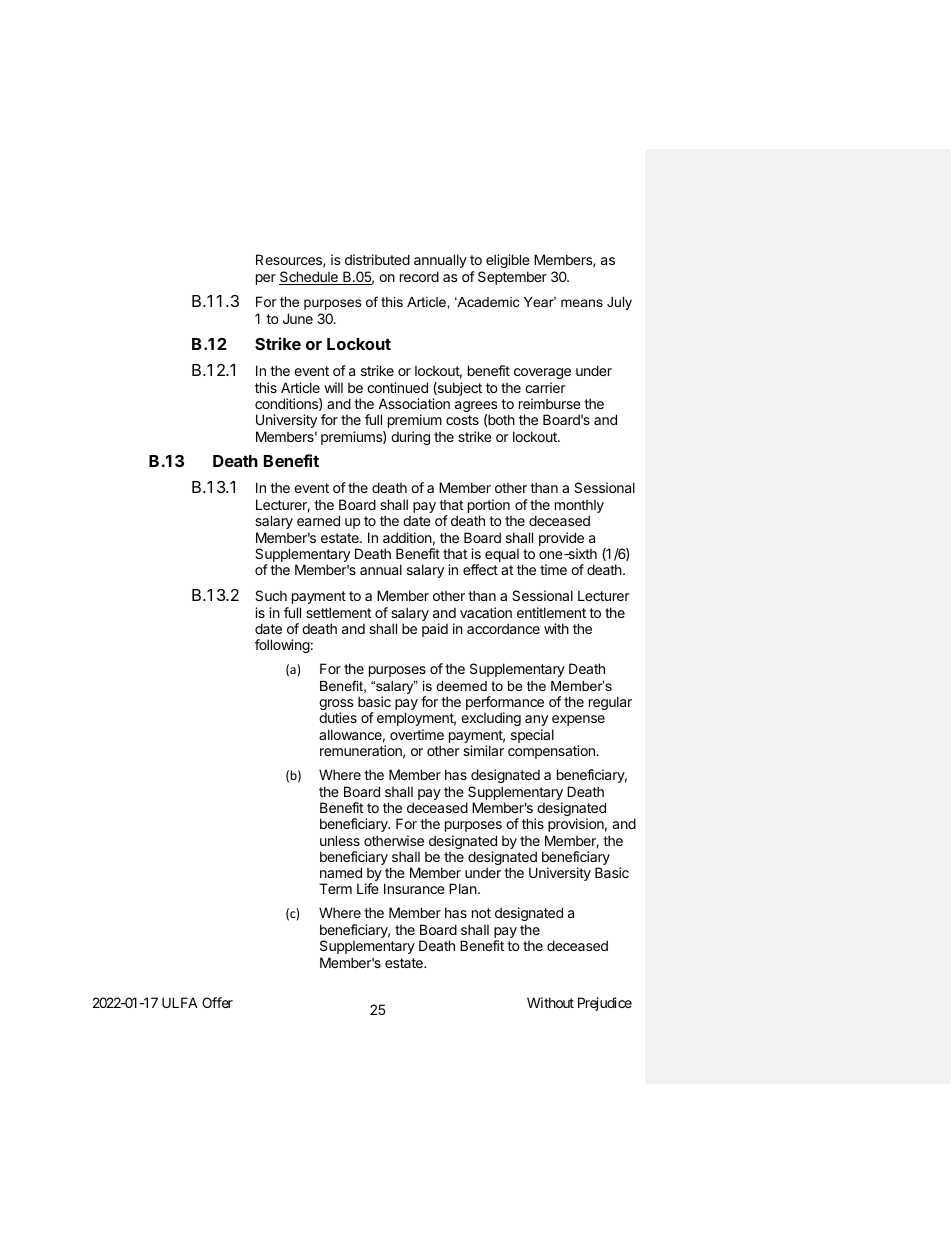 This screenshot has width=952, height=1233. What do you see at coordinates (309, 278) in the screenshot?
I see `Schedule` at bounding box center [309, 278].
